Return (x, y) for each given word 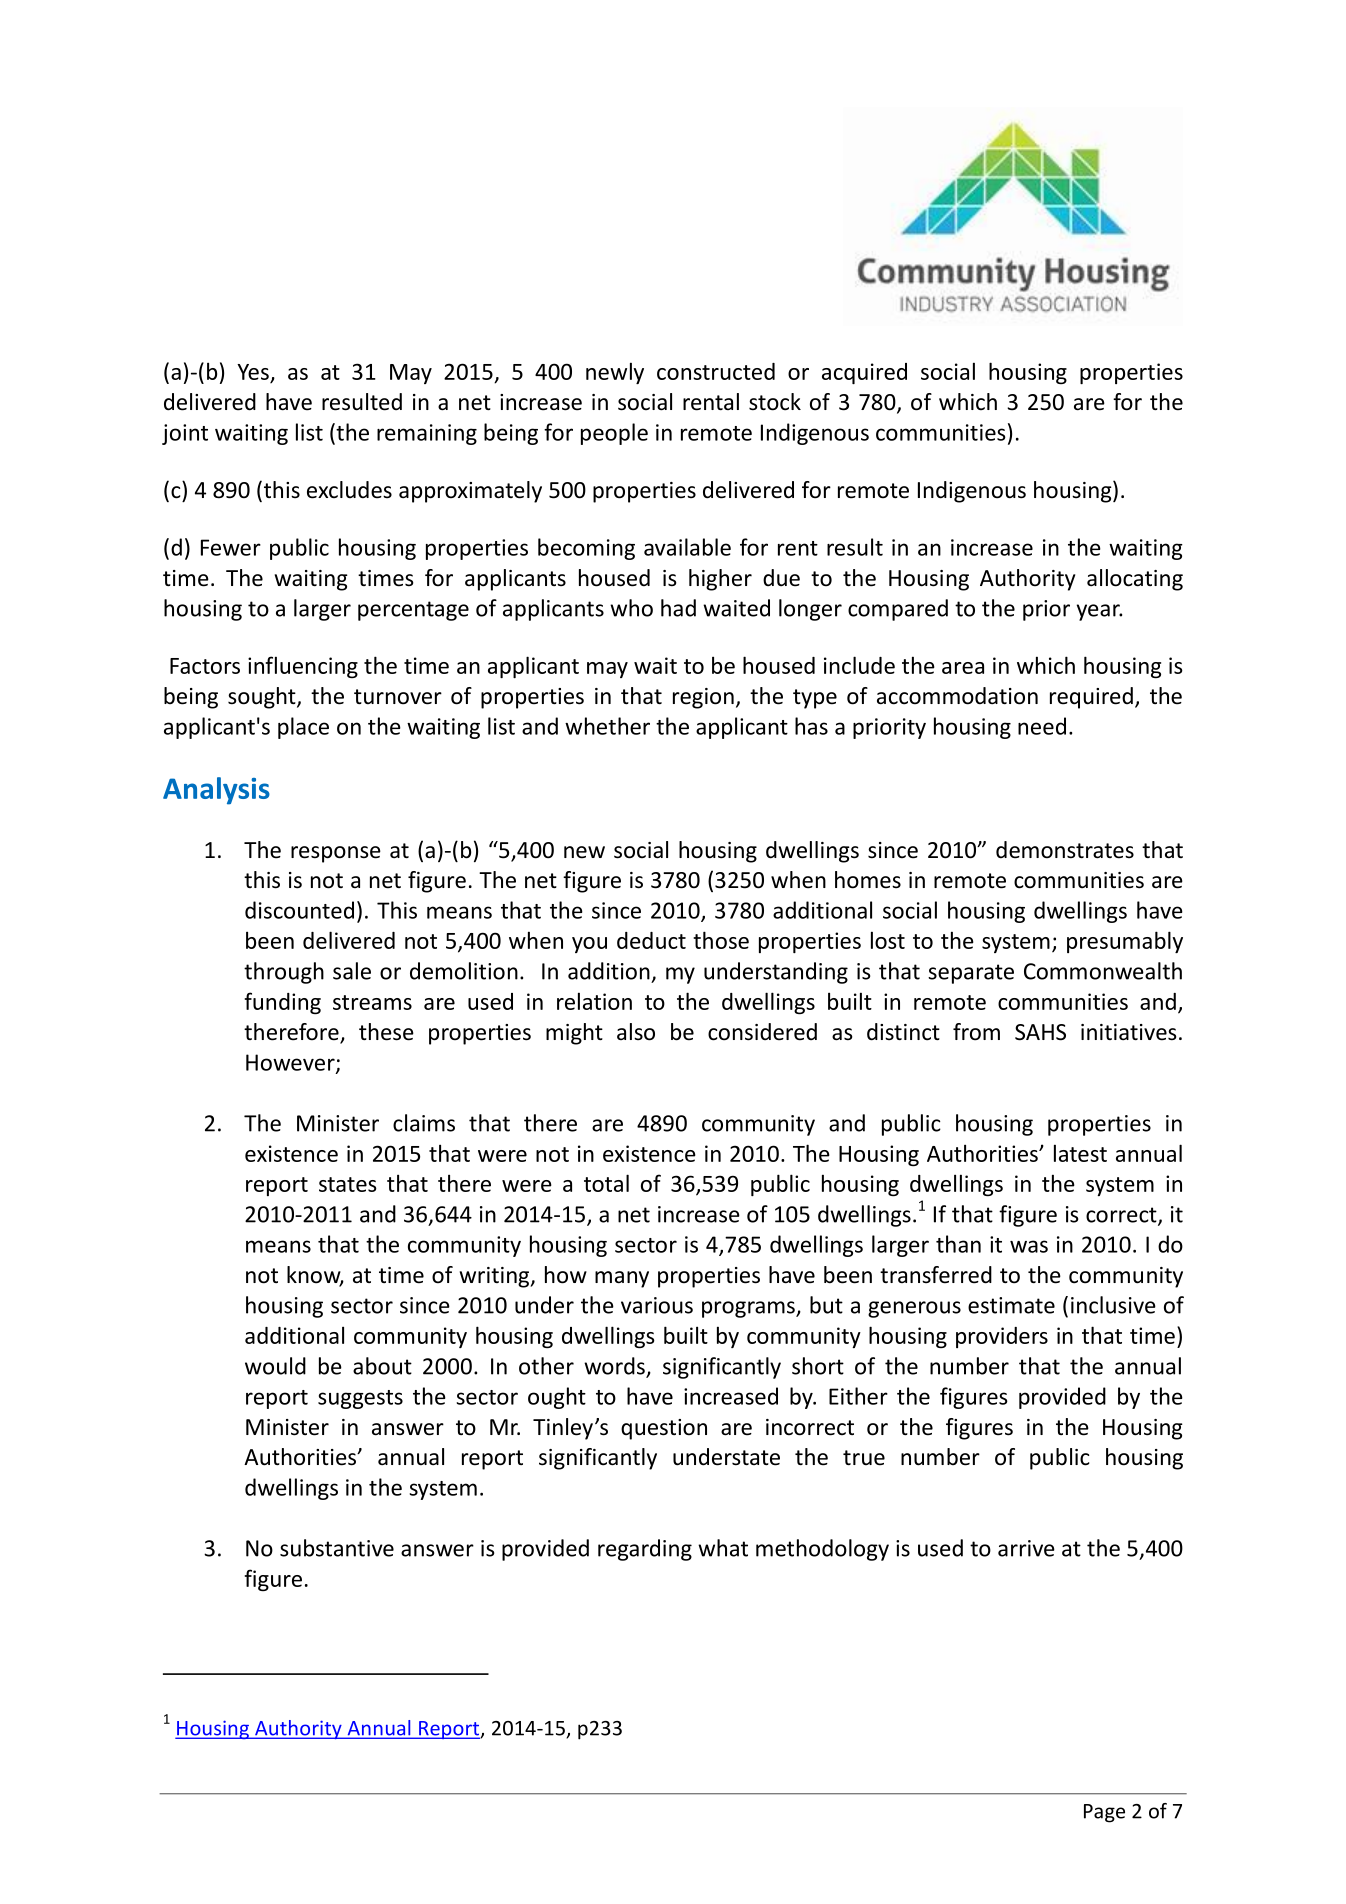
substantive (337, 1548)
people (614, 434)
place (303, 728)
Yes (253, 372)
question (664, 1429)
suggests (360, 1399)
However (291, 1063)
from (976, 1032)
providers (1002, 1337)
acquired (864, 373)
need (1042, 726)
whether (607, 726)
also (636, 1032)
